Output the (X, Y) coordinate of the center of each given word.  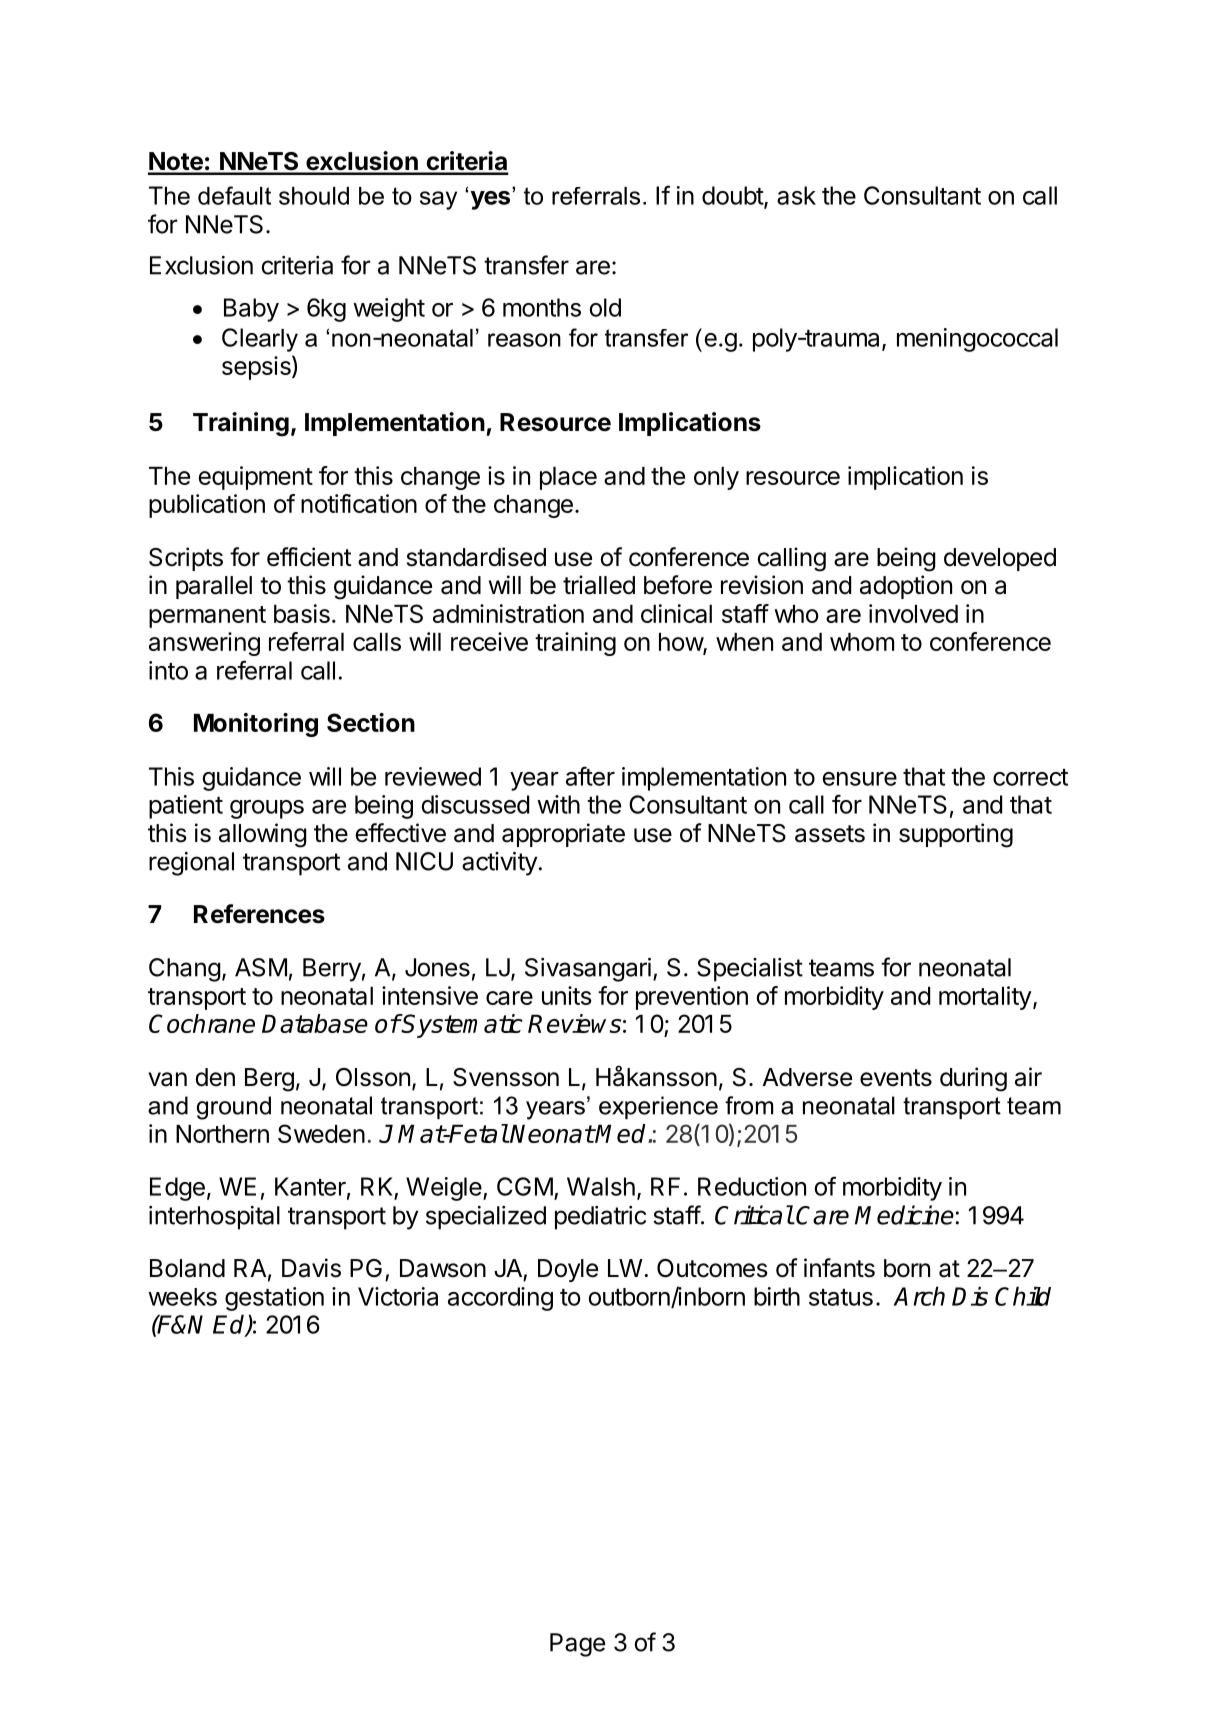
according (500, 1299)
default (234, 195)
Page (577, 1645)
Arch (919, 1296)
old (605, 307)
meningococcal (977, 340)
